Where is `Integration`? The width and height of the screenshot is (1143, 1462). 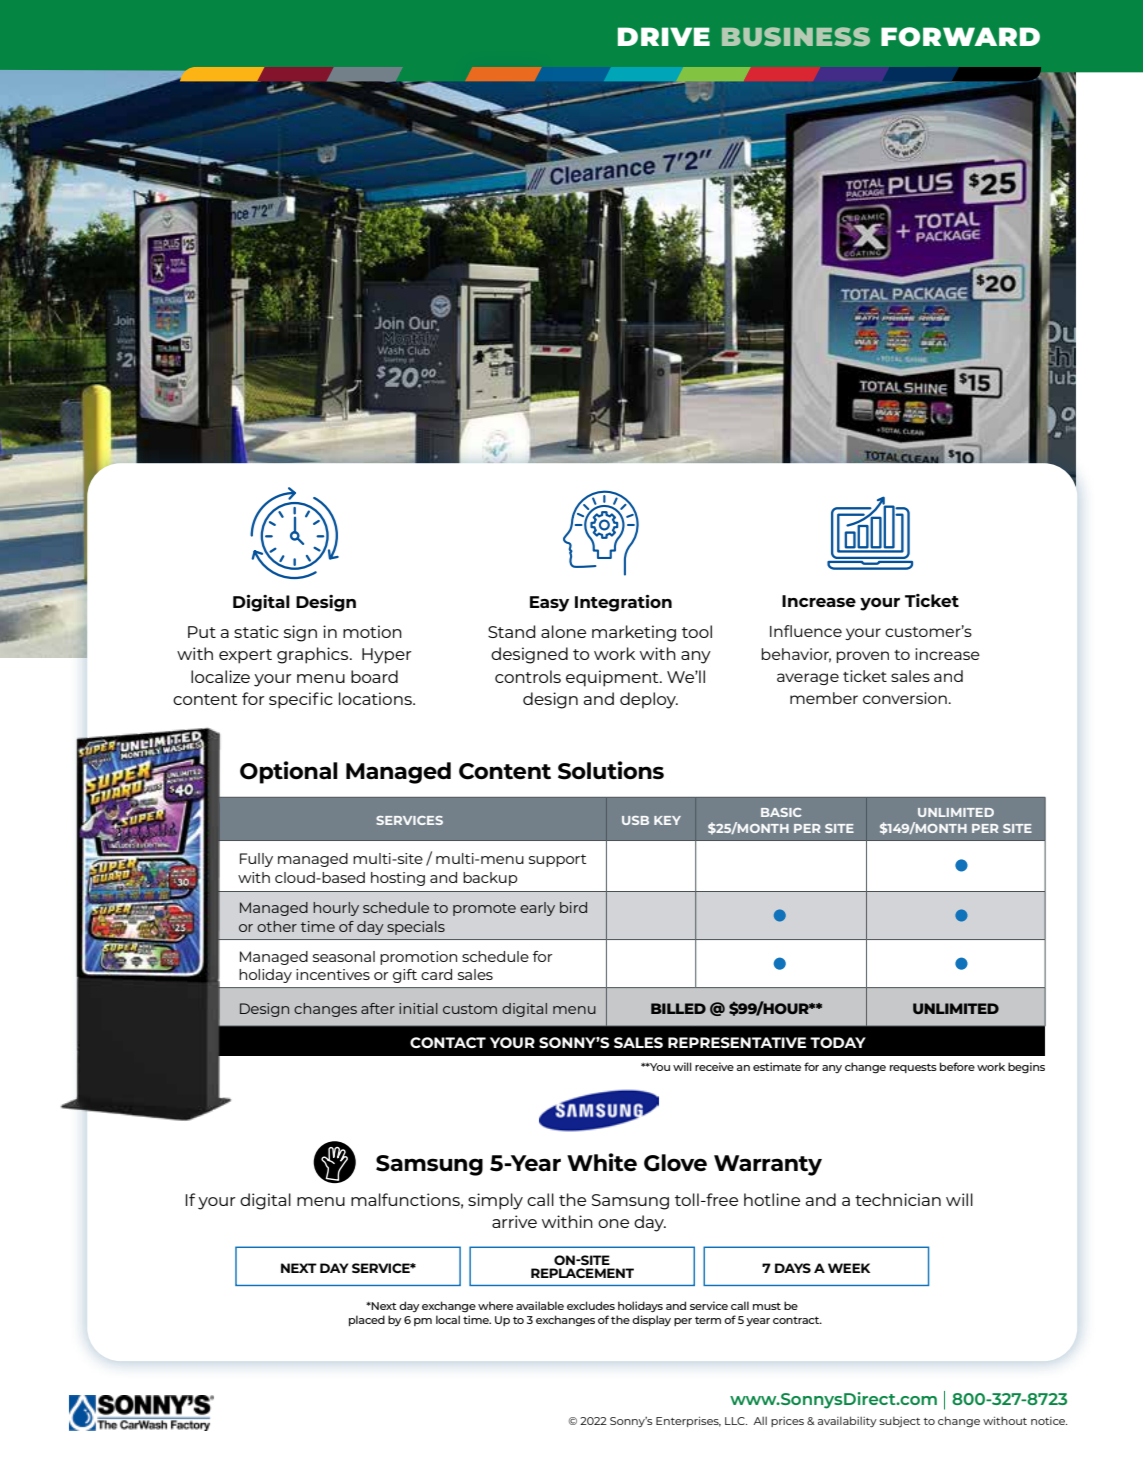 Integration is located at coordinates (623, 603).
